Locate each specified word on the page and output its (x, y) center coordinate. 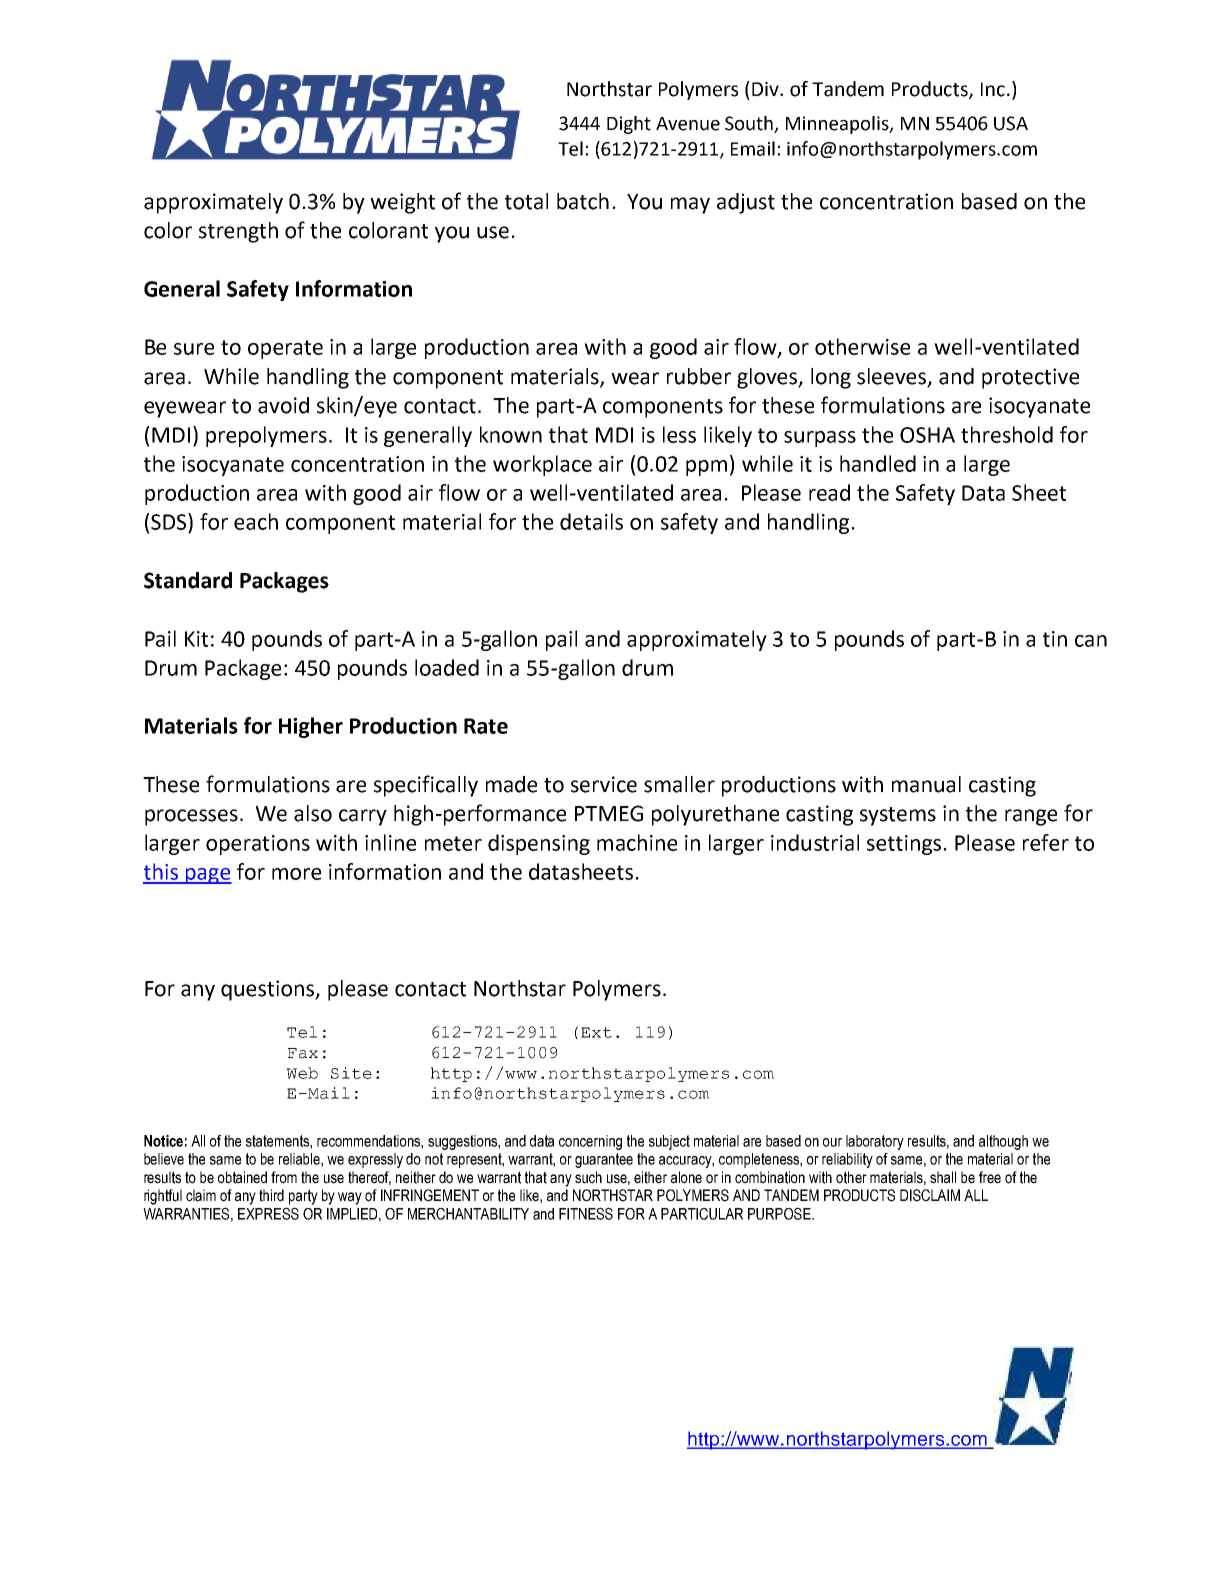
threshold (1007, 434)
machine (637, 842)
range (1031, 817)
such (588, 1177)
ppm (706, 468)
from (284, 1177)
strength (238, 232)
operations (258, 845)
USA (1011, 123)
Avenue (688, 124)
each (256, 521)
